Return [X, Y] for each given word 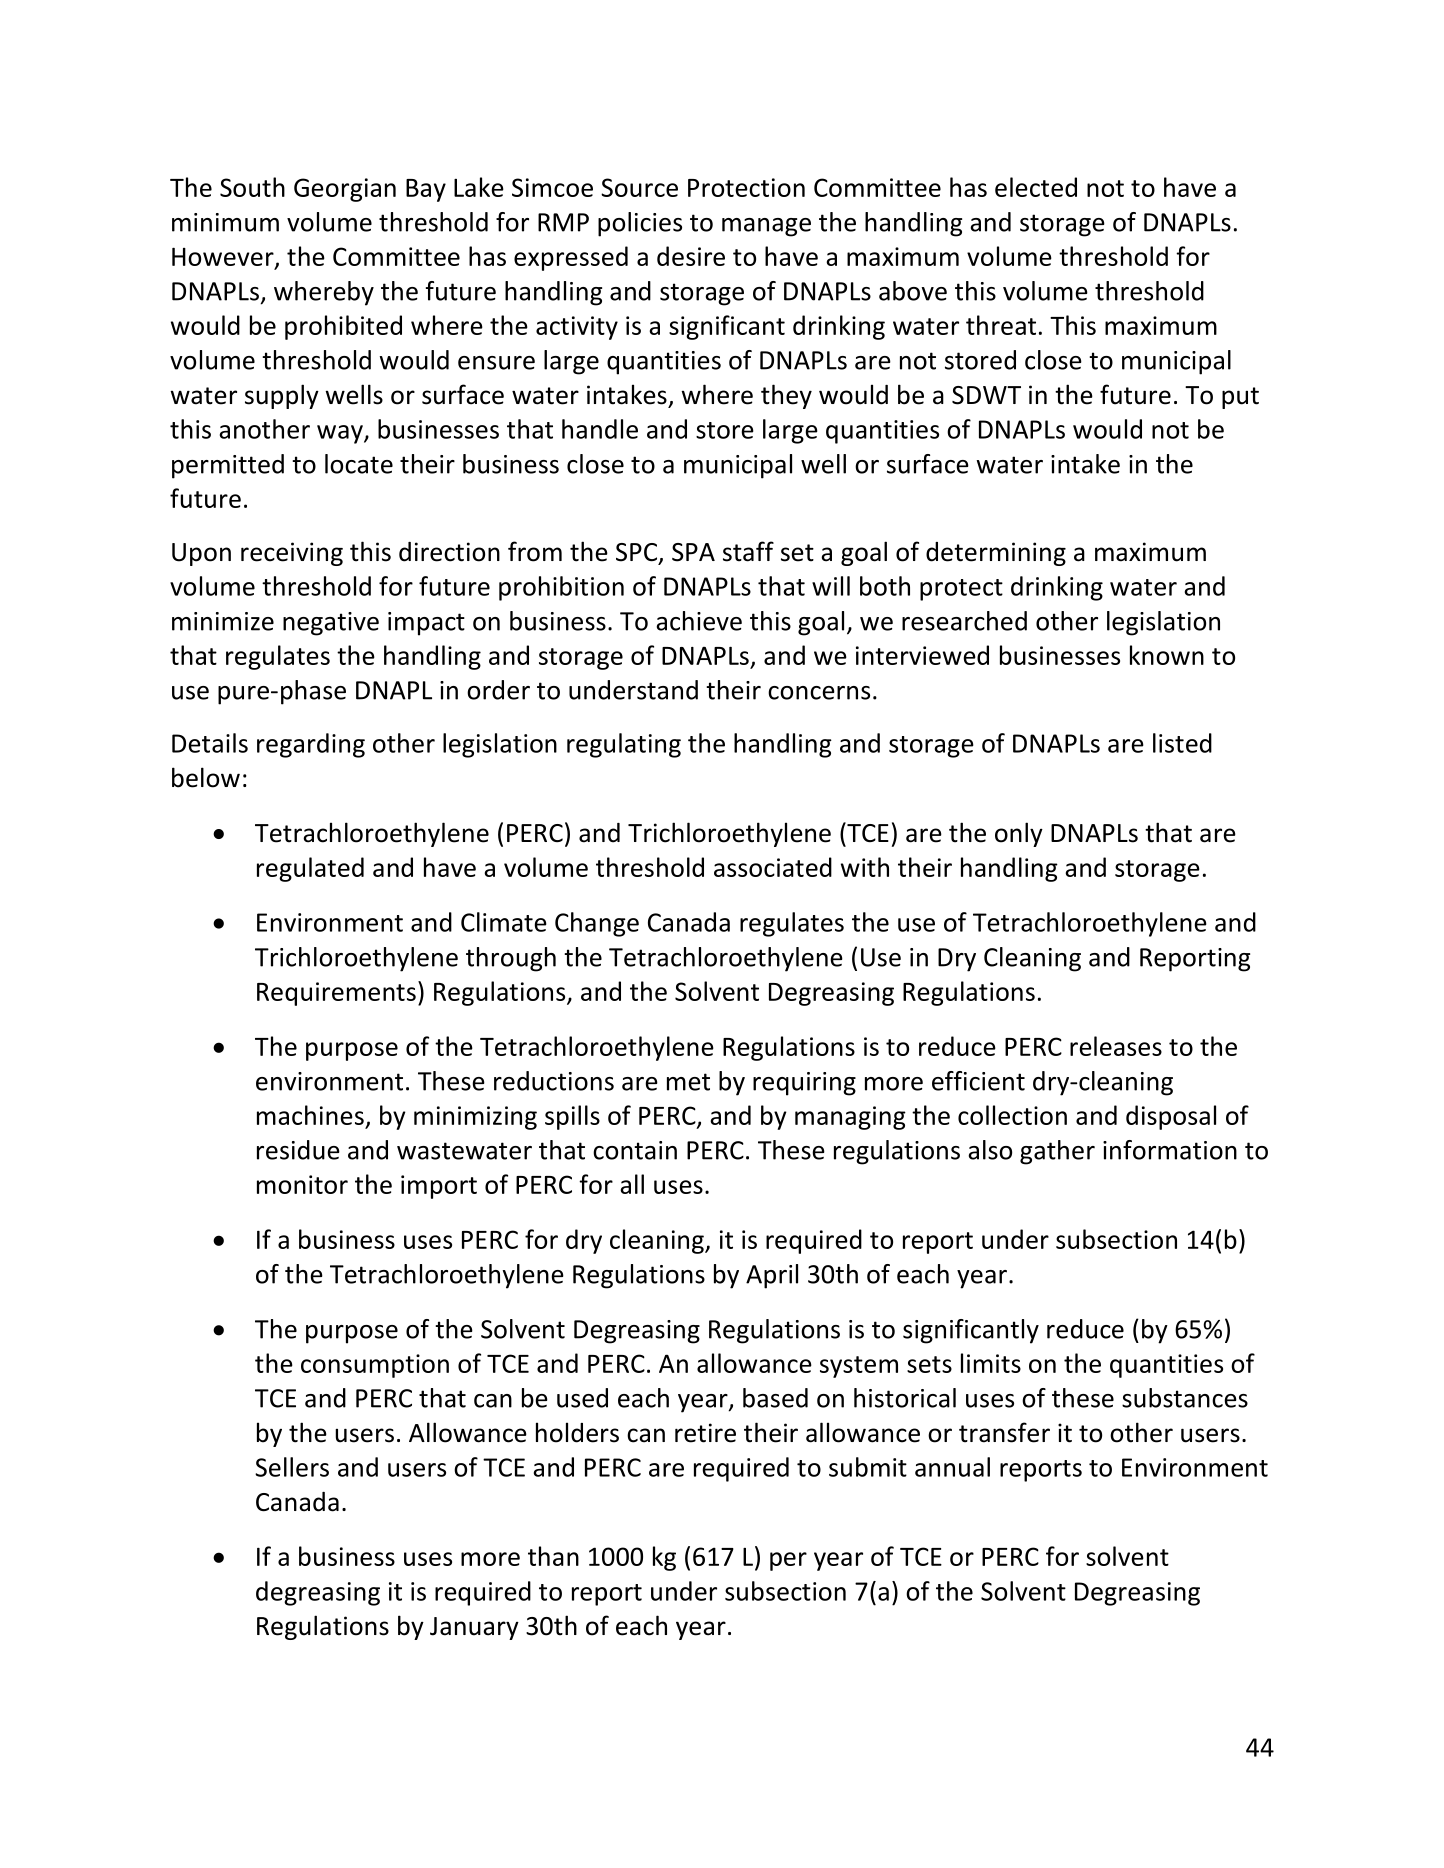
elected [1036, 187]
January [474, 1628]
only [1019, 834]
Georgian [345, 190]
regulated [310, 869]
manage [766, 227]
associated [773, 867]
